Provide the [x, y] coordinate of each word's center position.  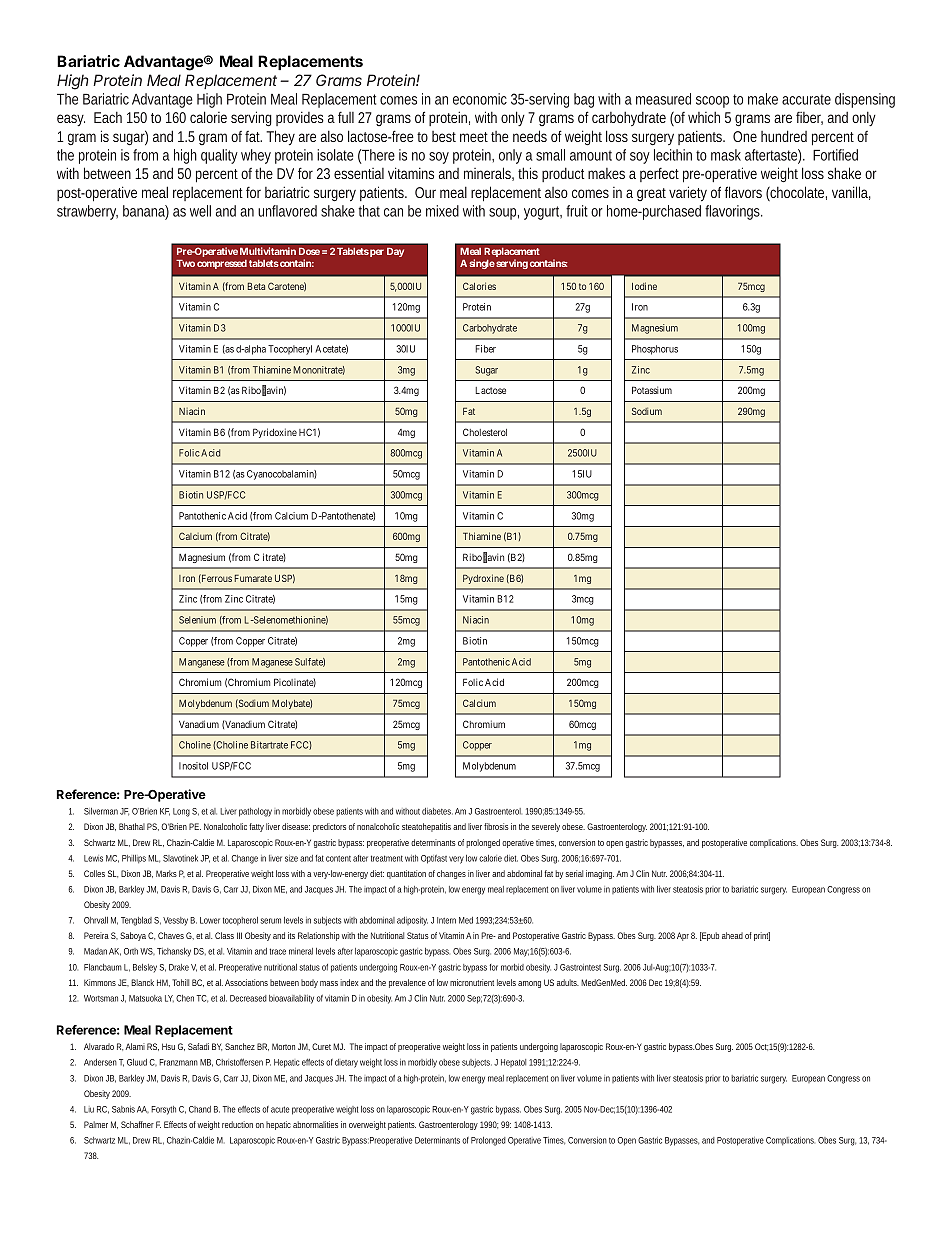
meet [474, 137]
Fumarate [253, 578]
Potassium [652, 390]
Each [108, 117]
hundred [784, 136]
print [762, 936]
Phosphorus [655, 350]
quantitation [406, 874]
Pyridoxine [275, 433]
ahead [732, 935]
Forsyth [163, 1110]
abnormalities [315, 1124]
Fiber [485, 349]
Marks [166, 873]
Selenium [197, 620]
